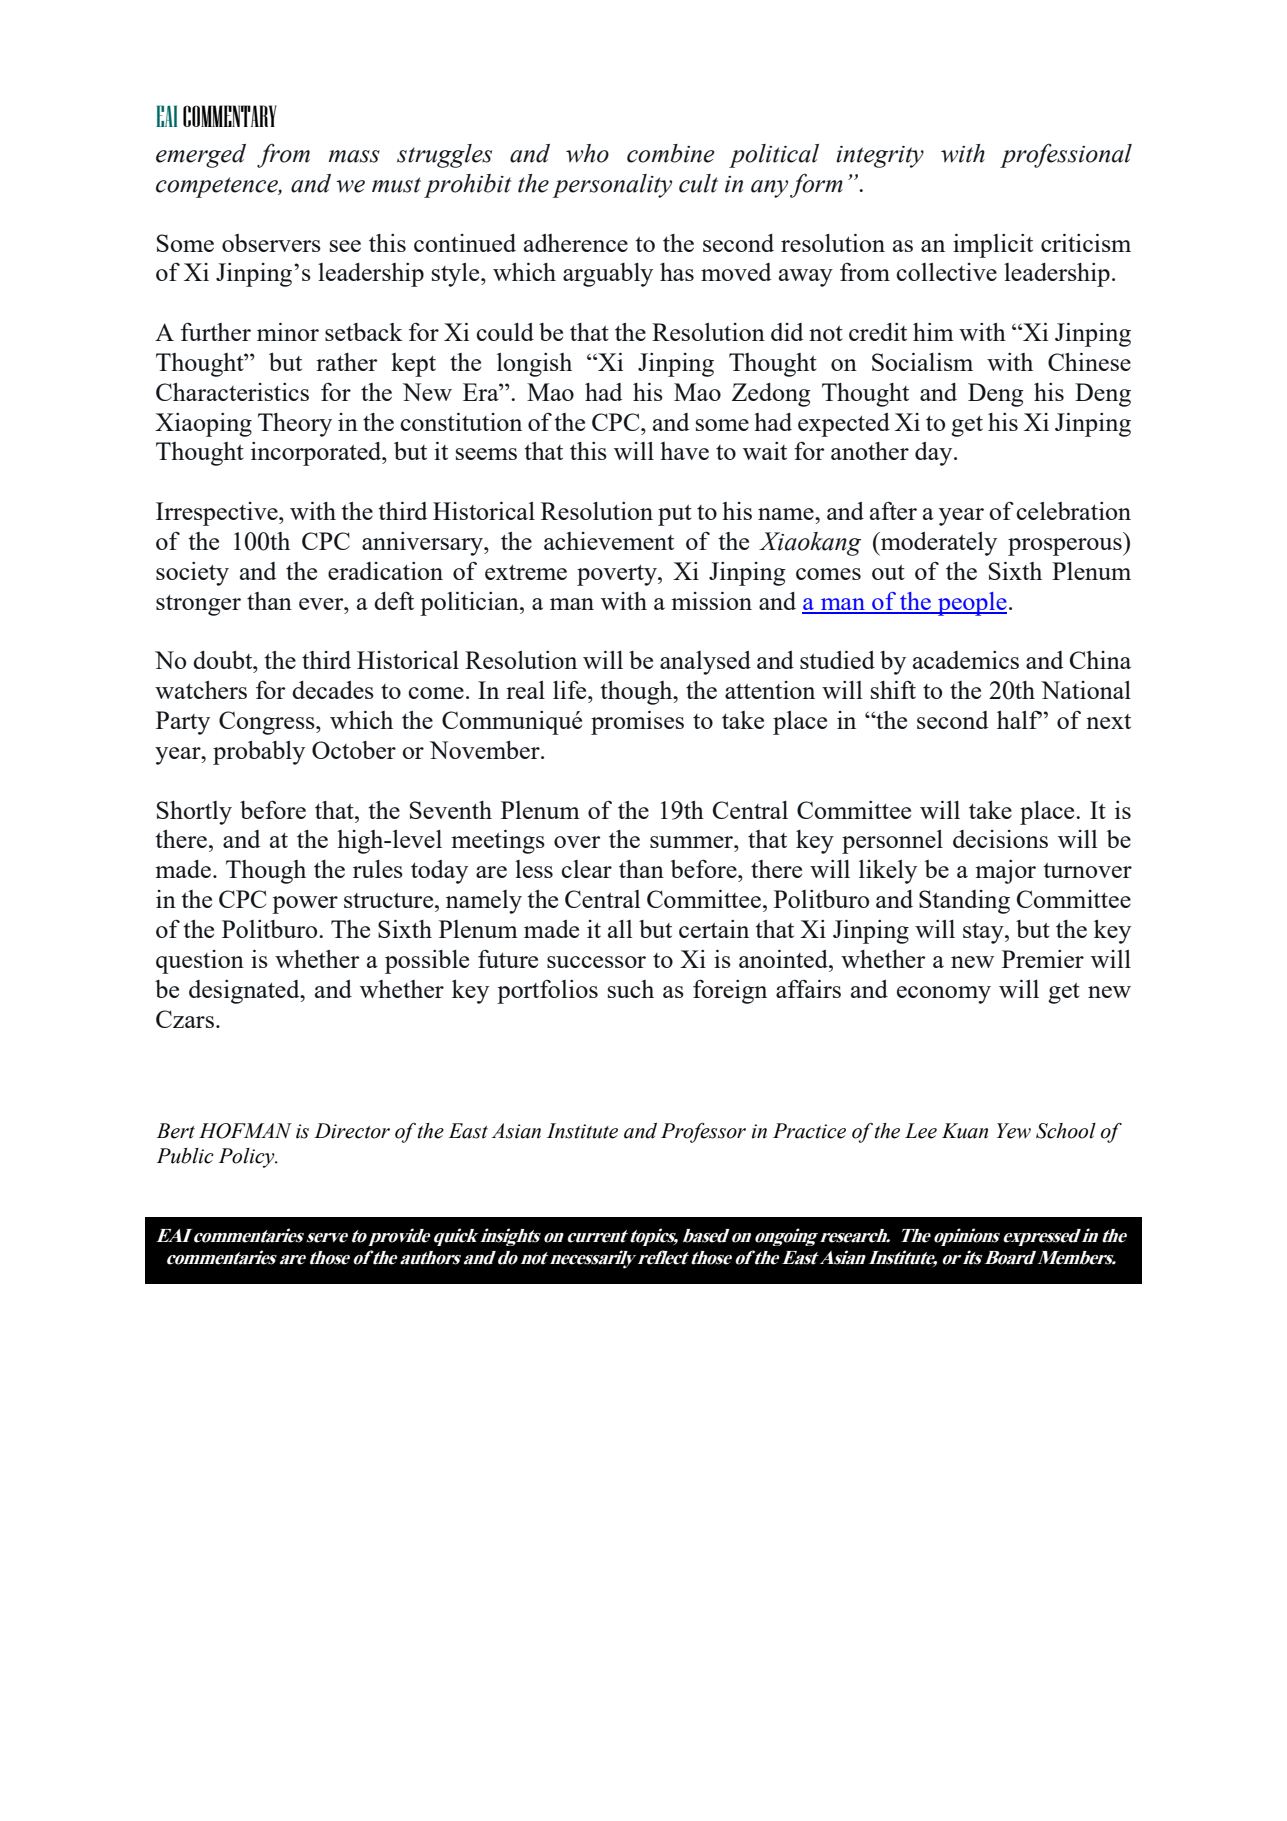  Describe the element at coordinates (1066, 155) in the screenshot. I see `professional` at that location.
